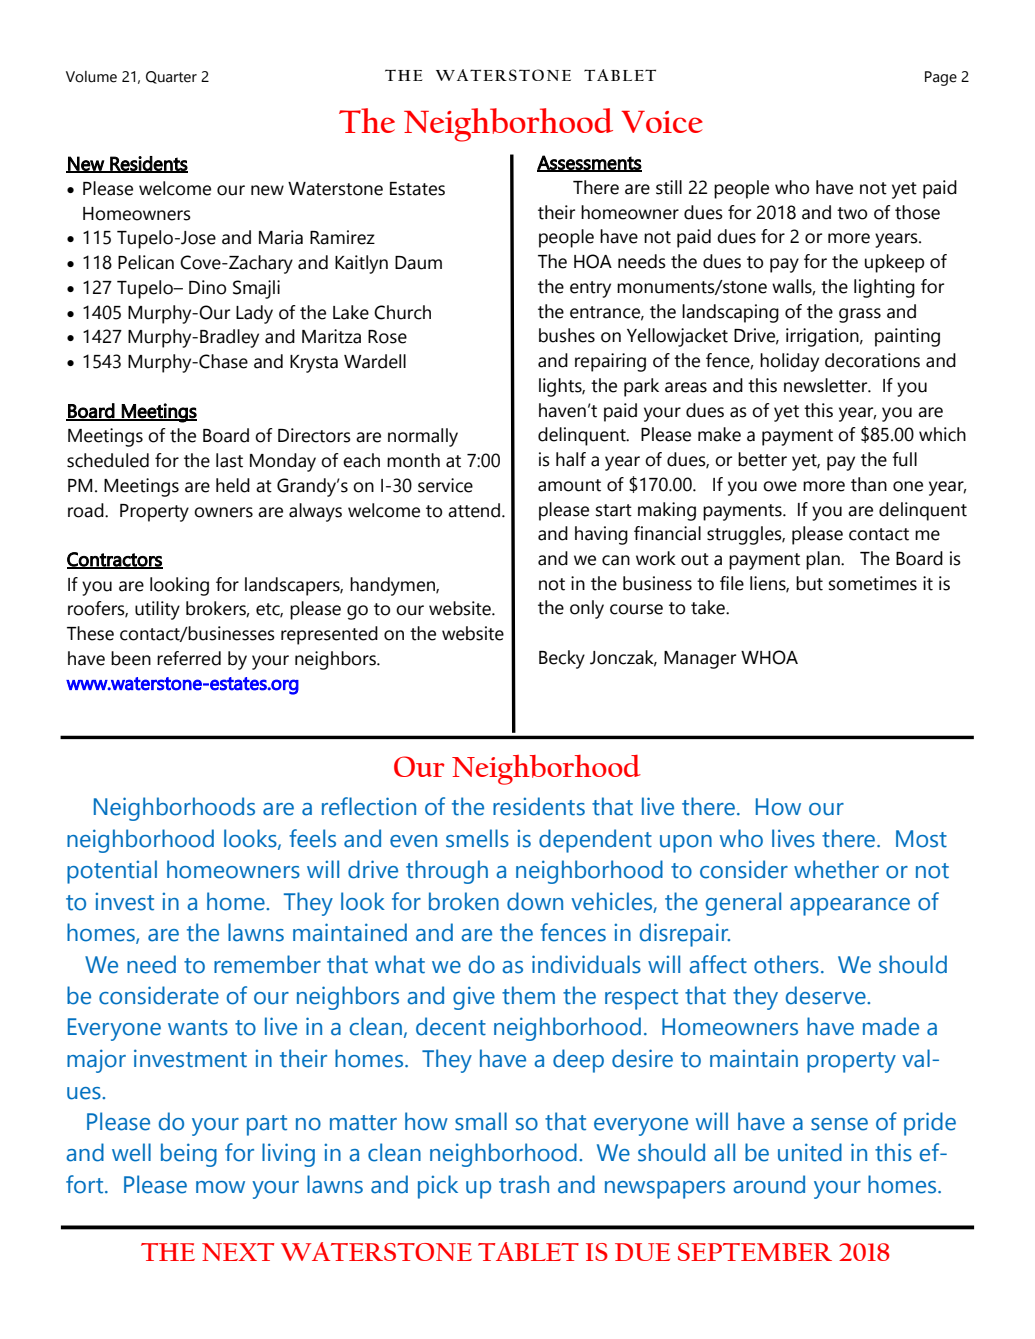  Describe the element at coordinates (233, 485) in the screenshot. I see `held` at that location.
